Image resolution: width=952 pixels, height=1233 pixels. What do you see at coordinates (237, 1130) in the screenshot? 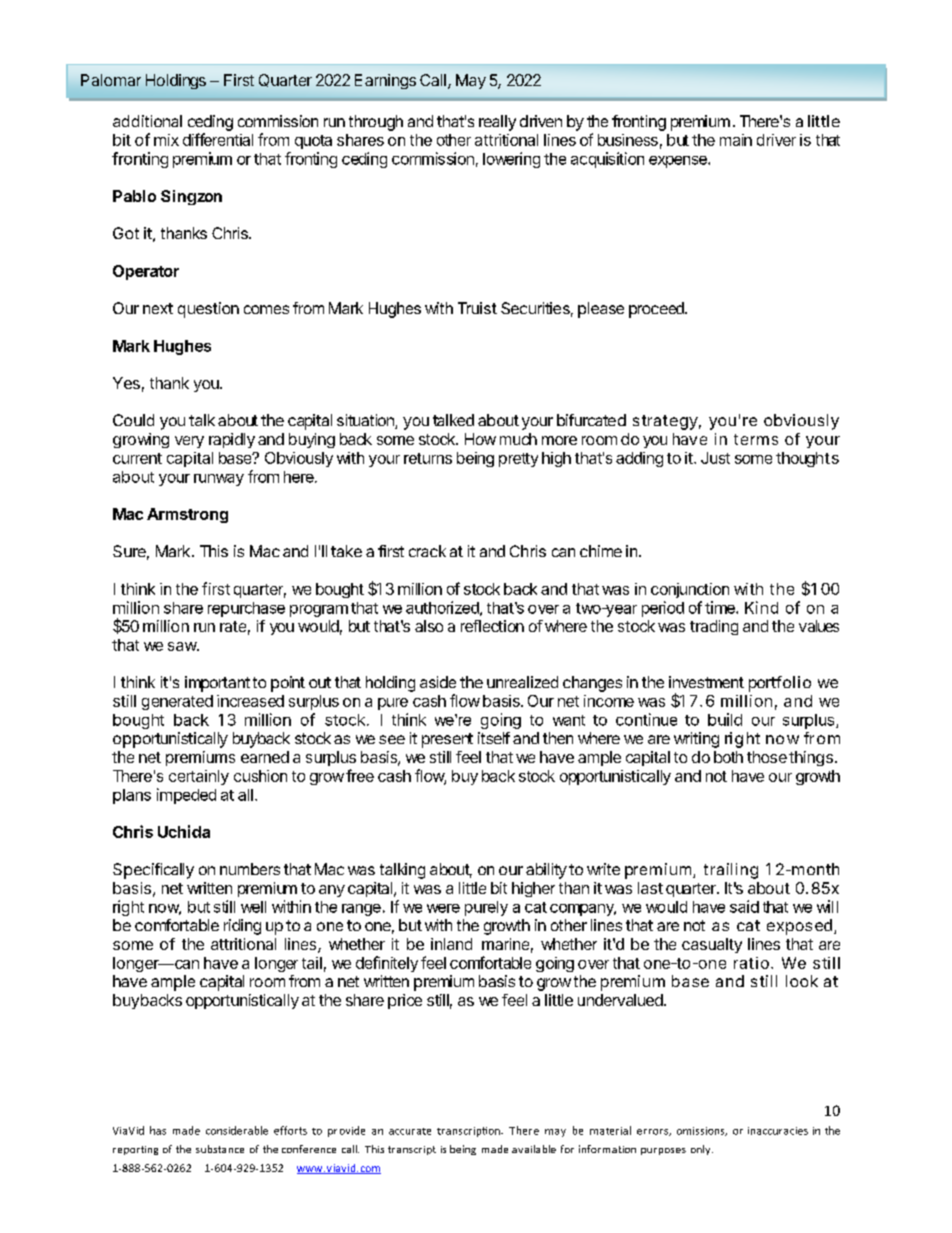
I see `considerable` at bounding box center [237, 1130].
